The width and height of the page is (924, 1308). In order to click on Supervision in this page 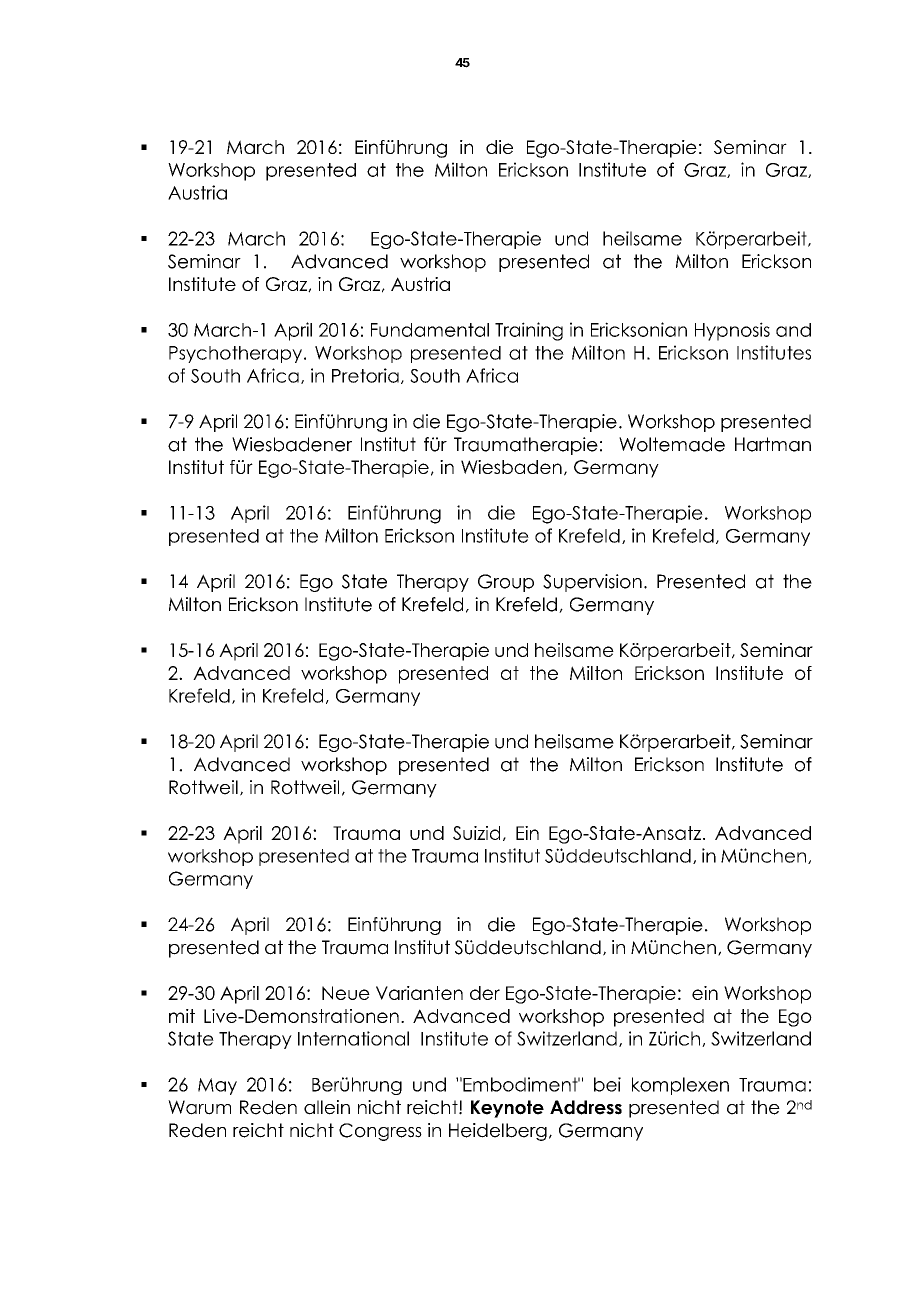, I will do `click(592, 583)`.
